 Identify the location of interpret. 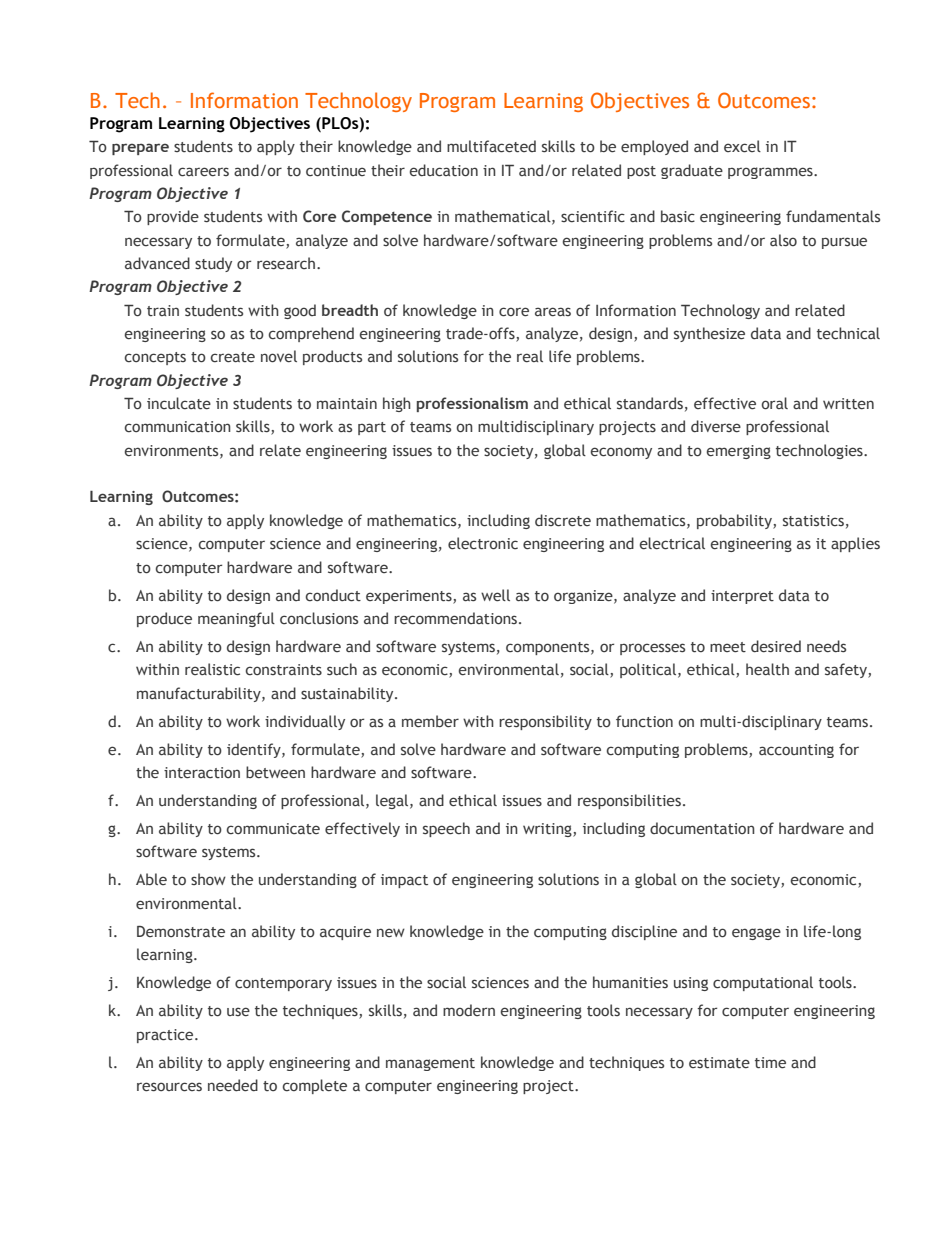
(742, 597).
